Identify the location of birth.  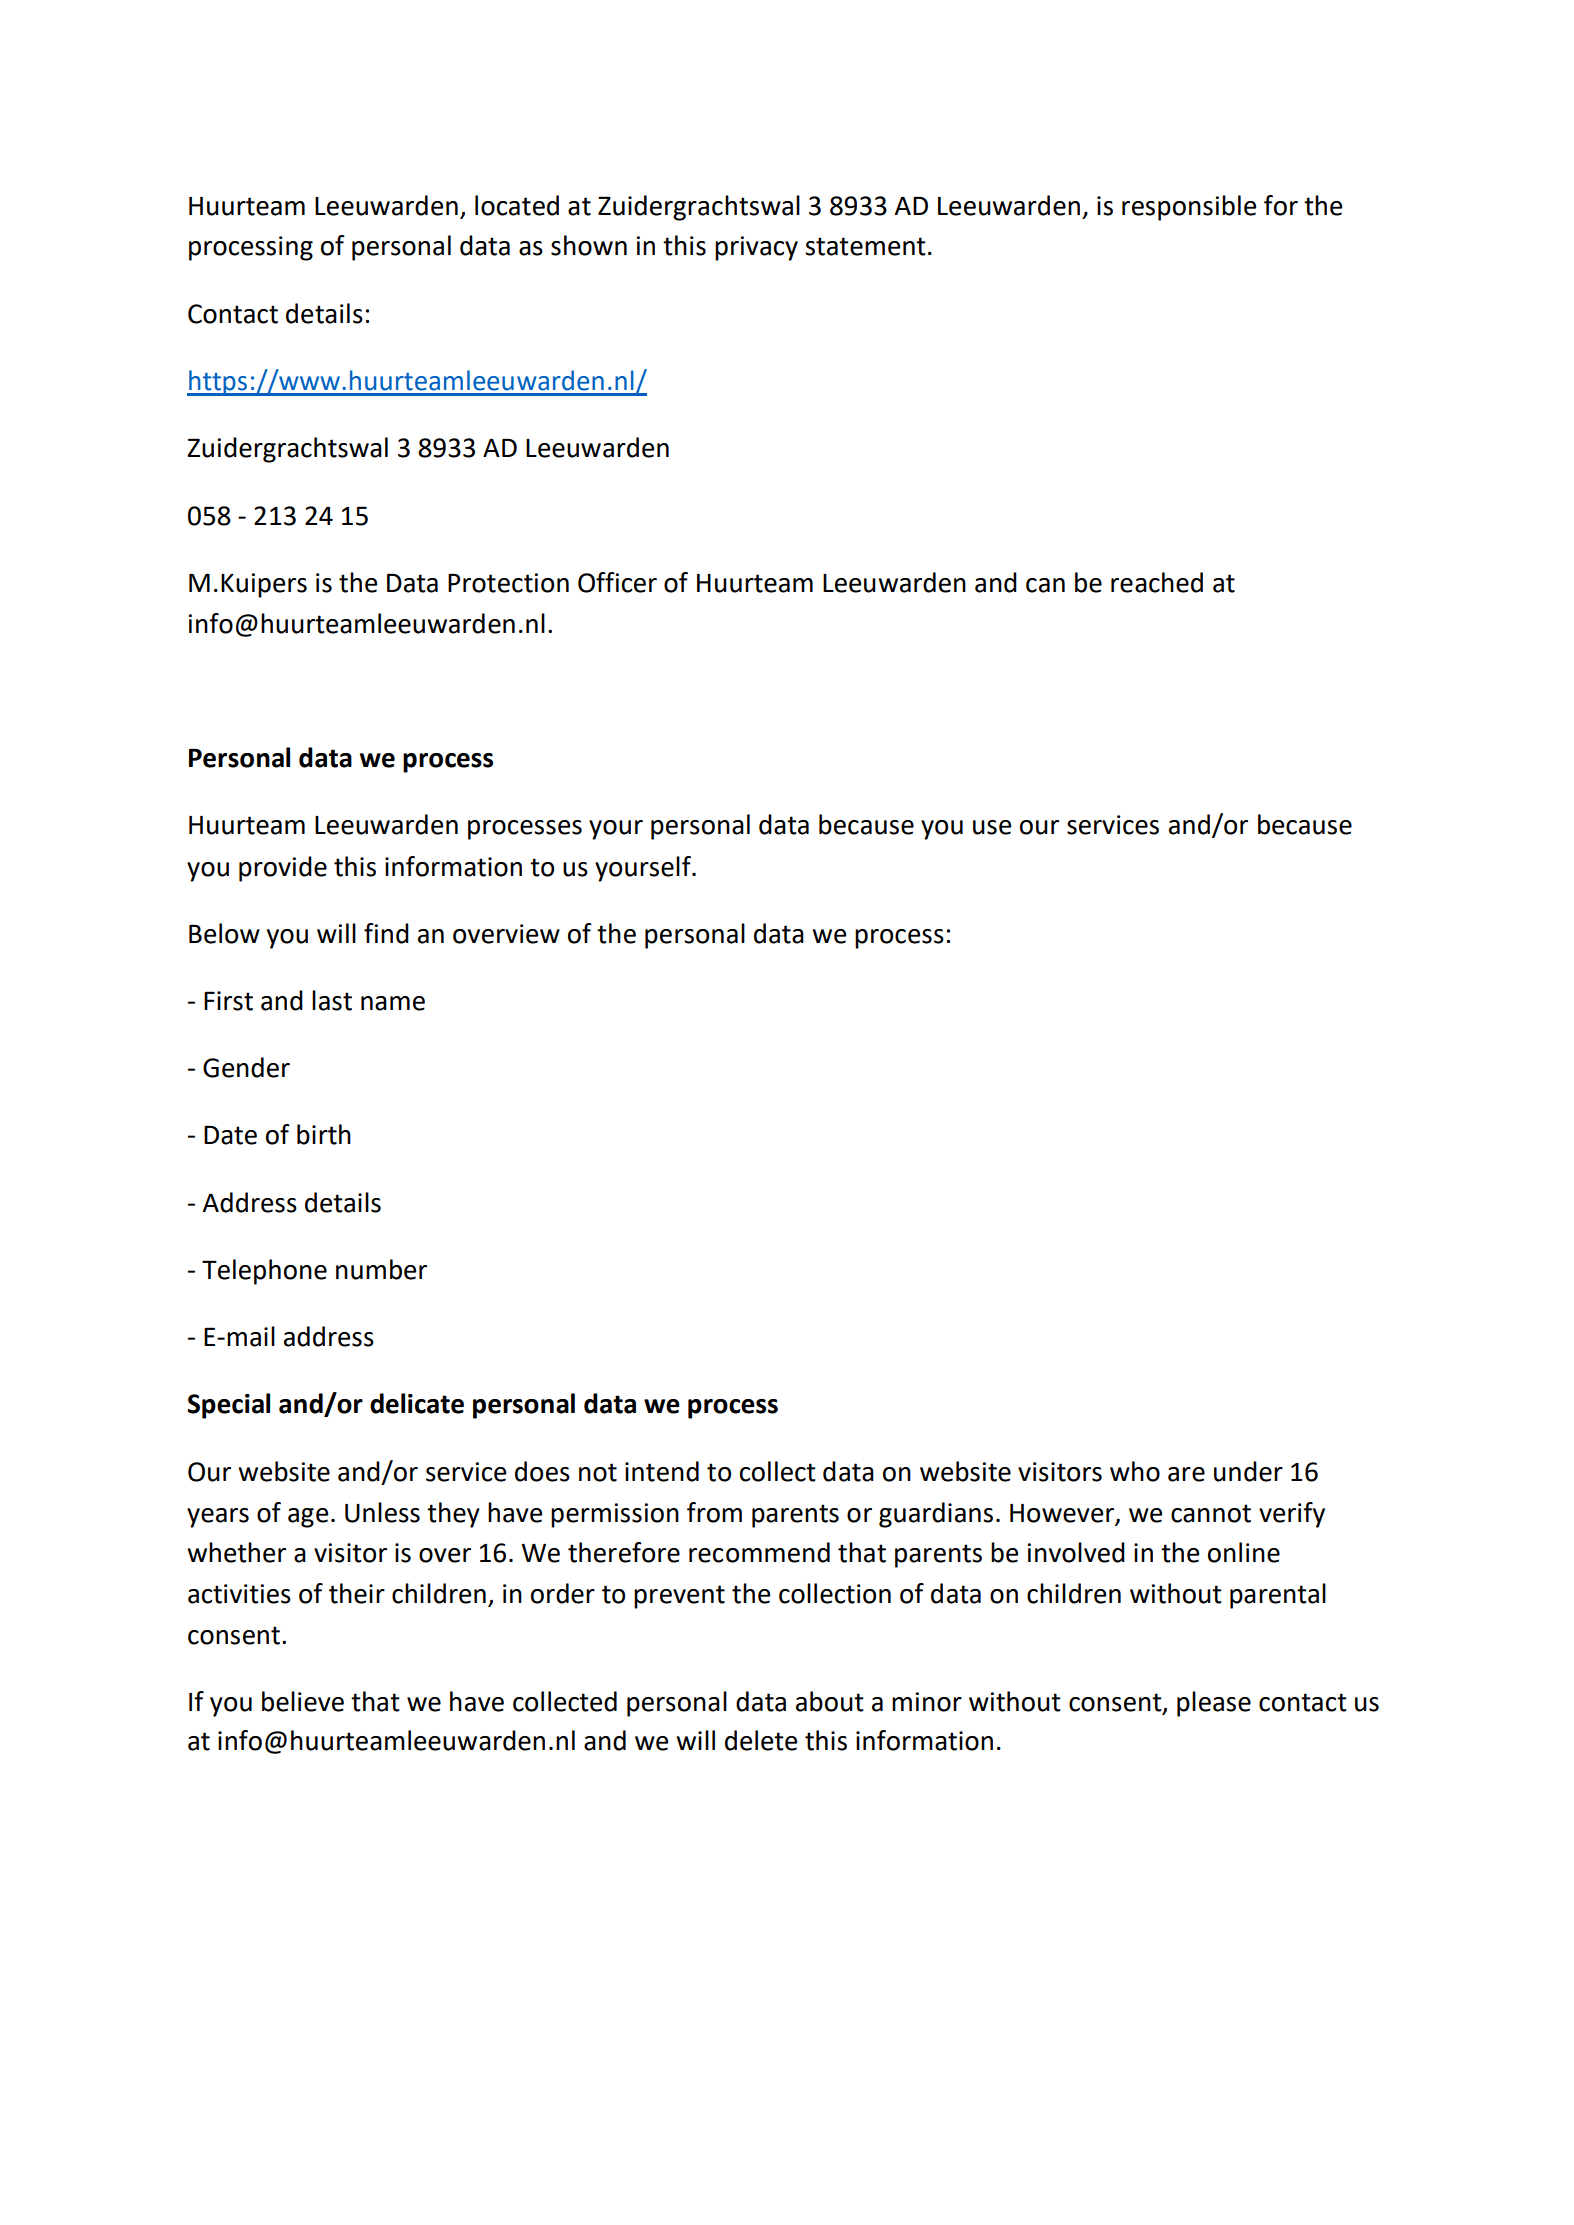
(324, 1134).
